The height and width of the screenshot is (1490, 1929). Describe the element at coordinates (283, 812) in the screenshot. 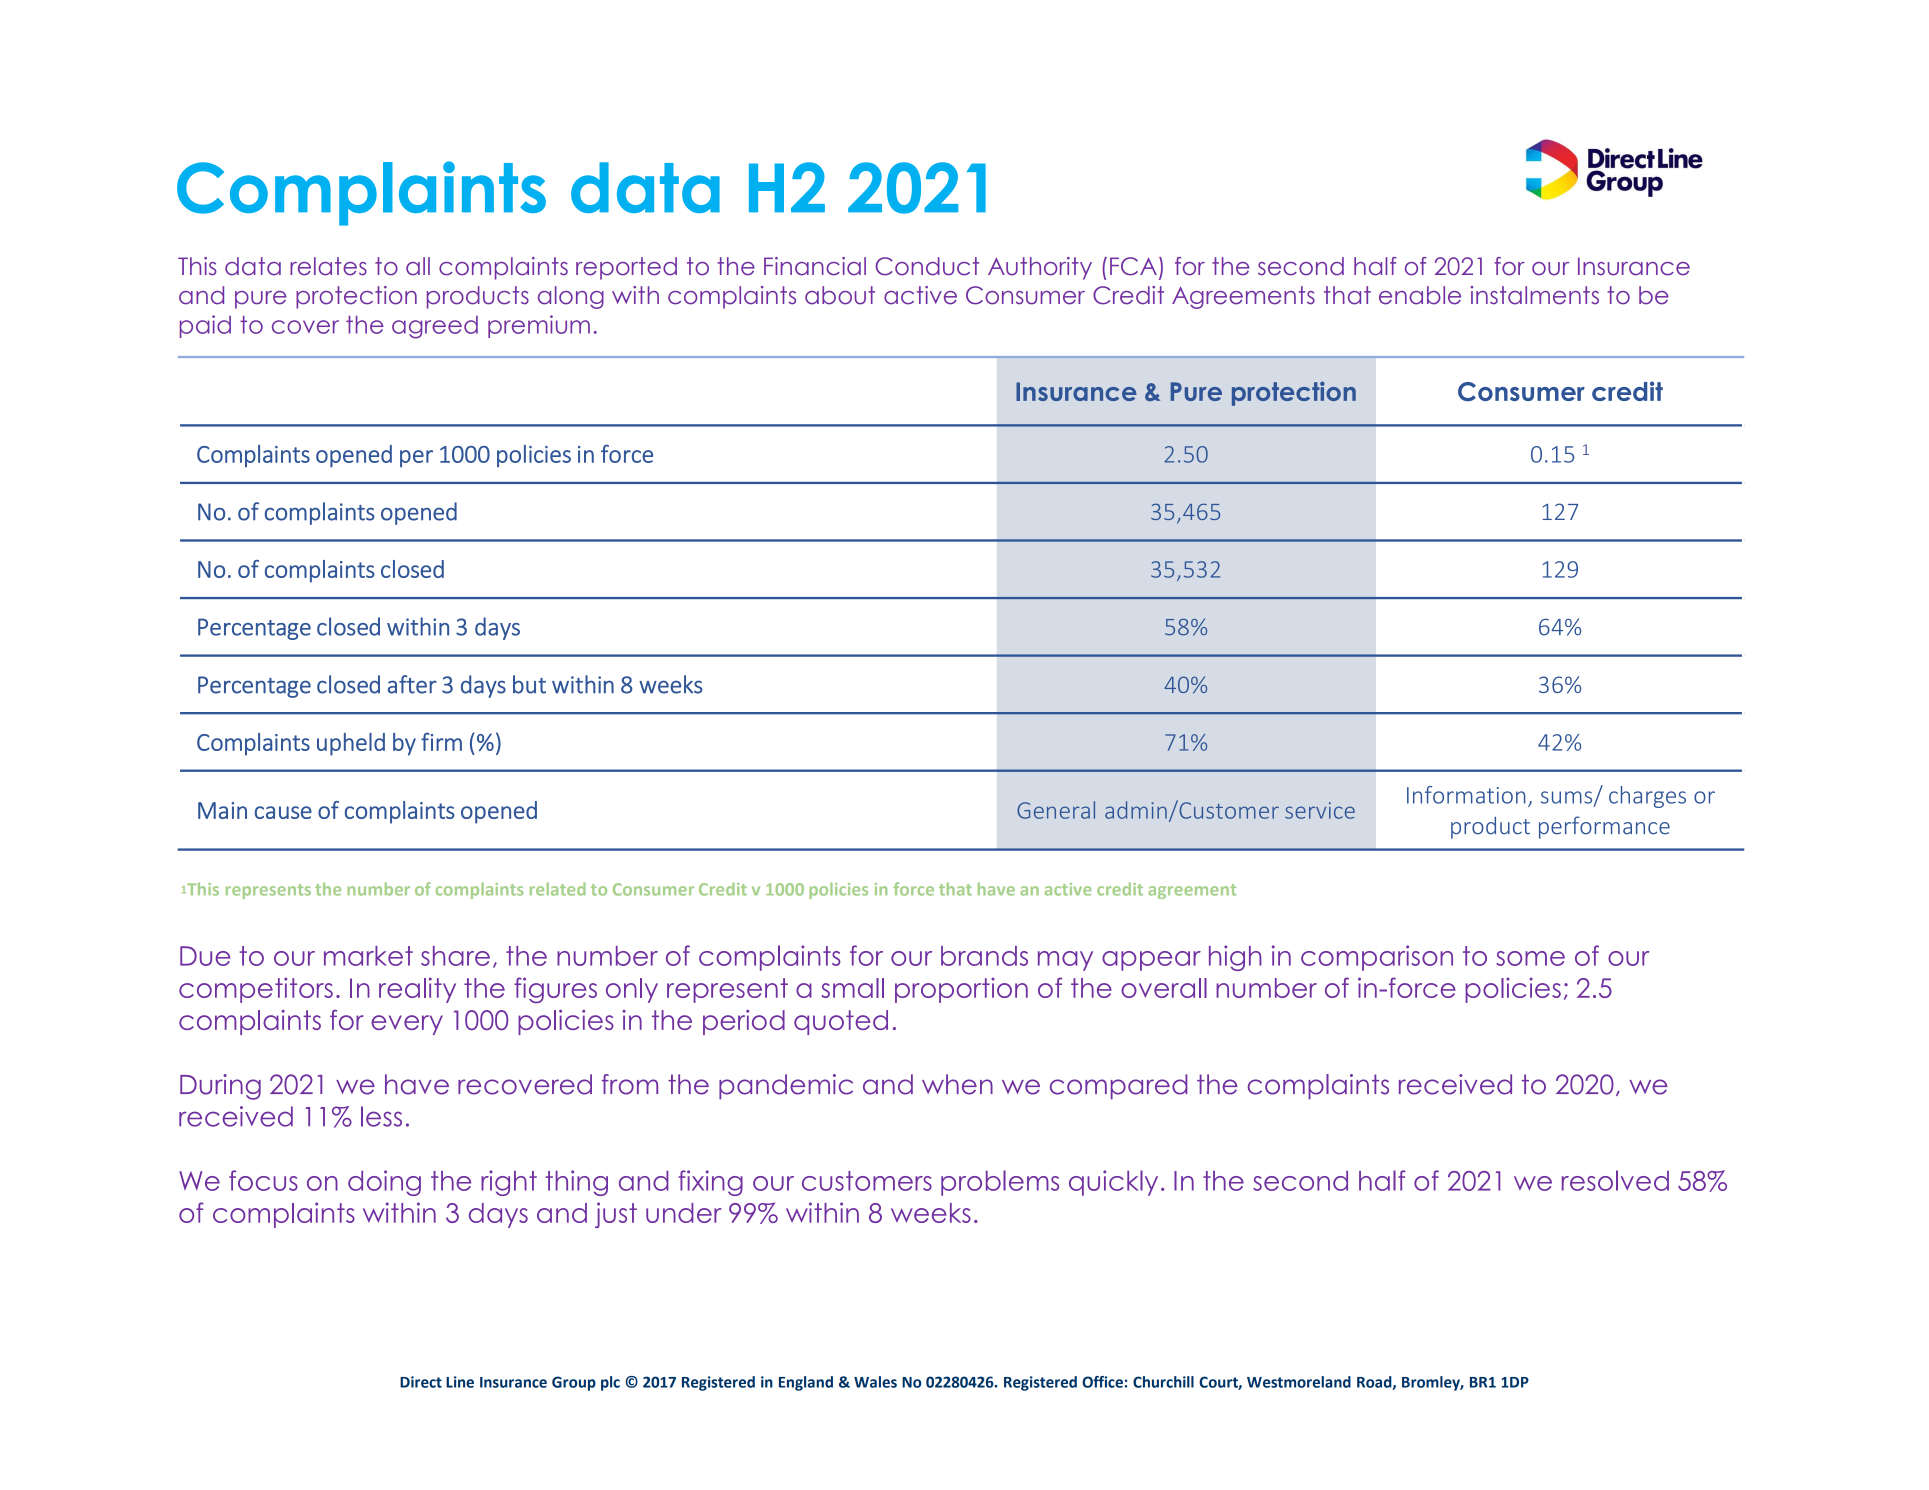

I see `cause` at that location.
